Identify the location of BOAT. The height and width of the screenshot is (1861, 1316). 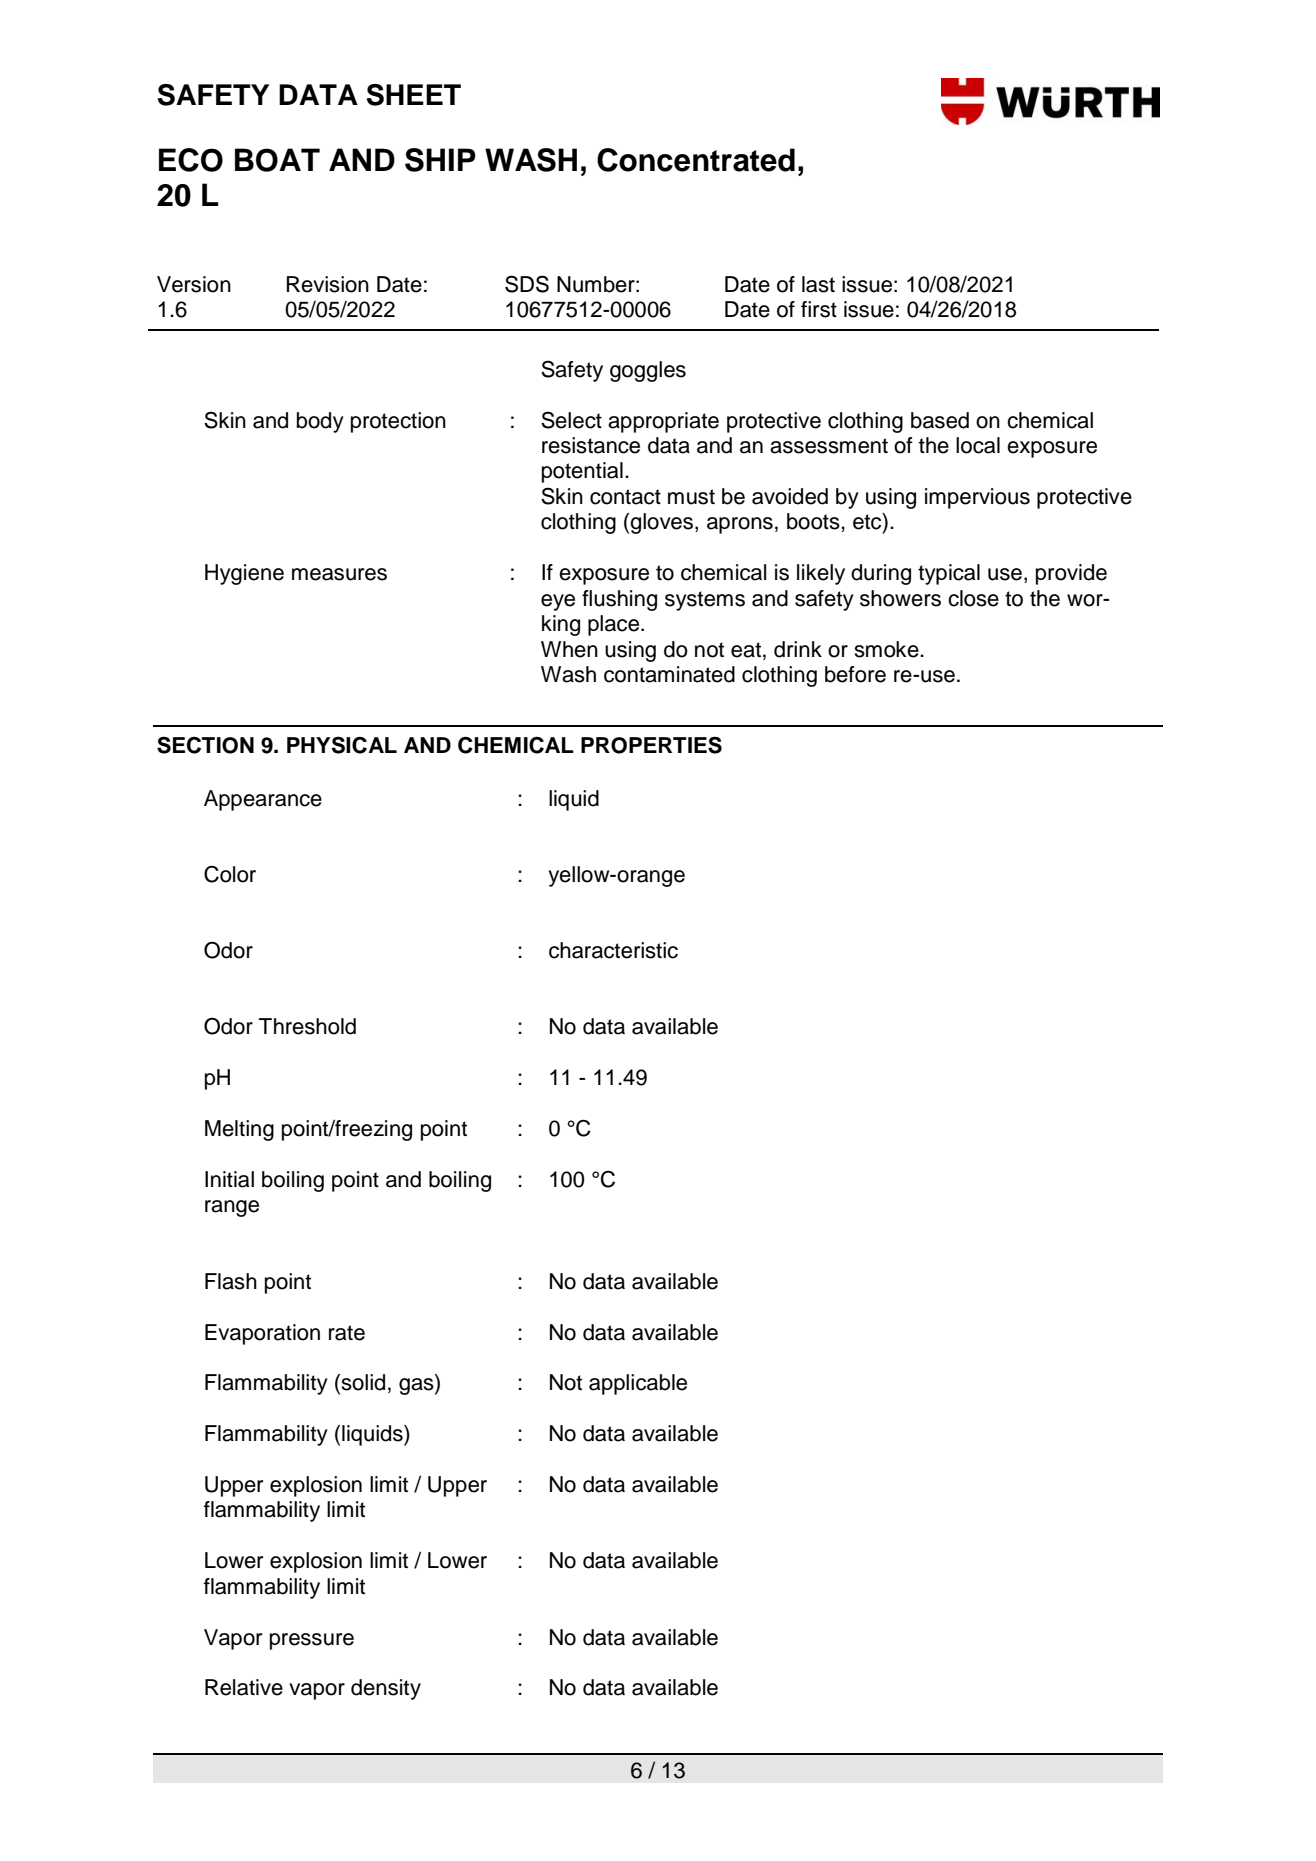
(277, 160).
